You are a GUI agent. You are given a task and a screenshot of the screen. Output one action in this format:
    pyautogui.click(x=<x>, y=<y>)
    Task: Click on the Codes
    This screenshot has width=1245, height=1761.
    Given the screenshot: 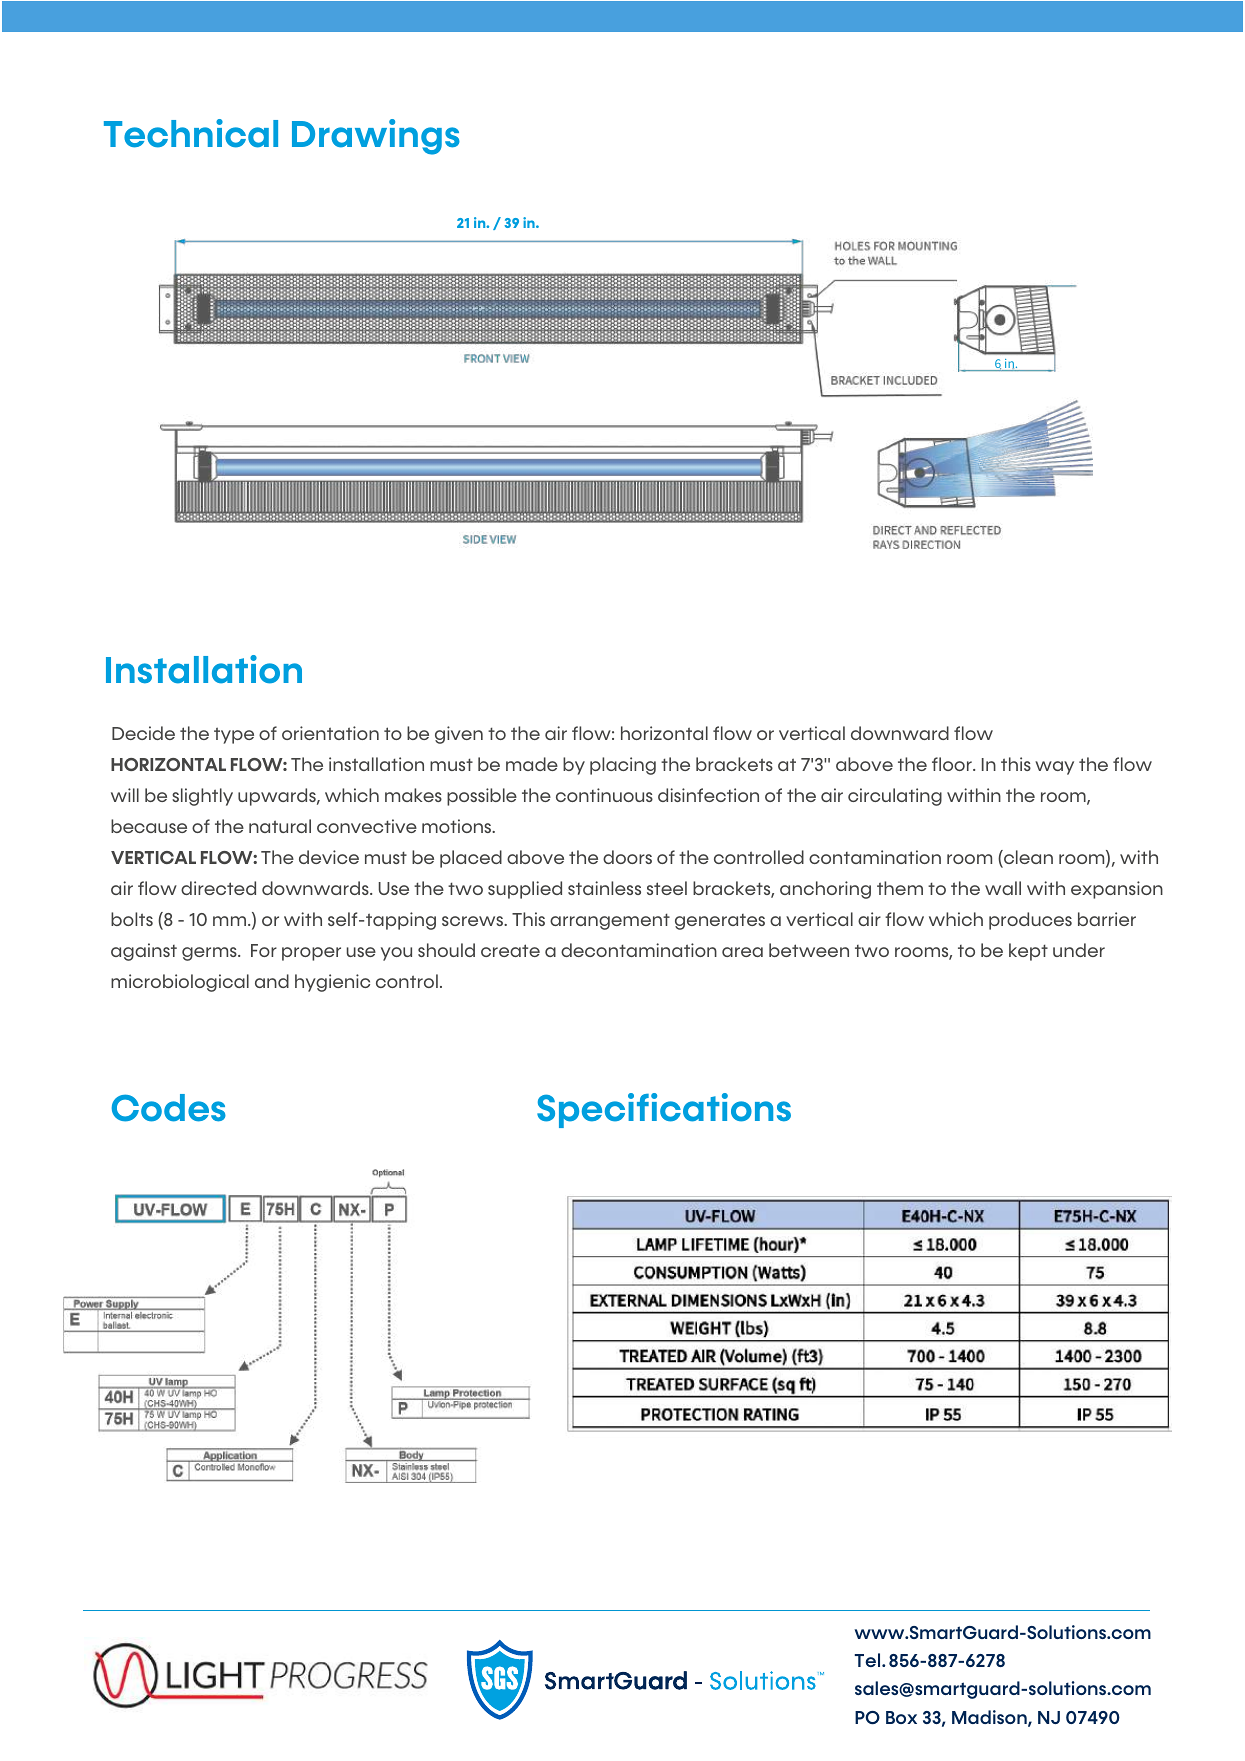 What is the action you would take?
    pyautogui.click(x=169, y=1108)
